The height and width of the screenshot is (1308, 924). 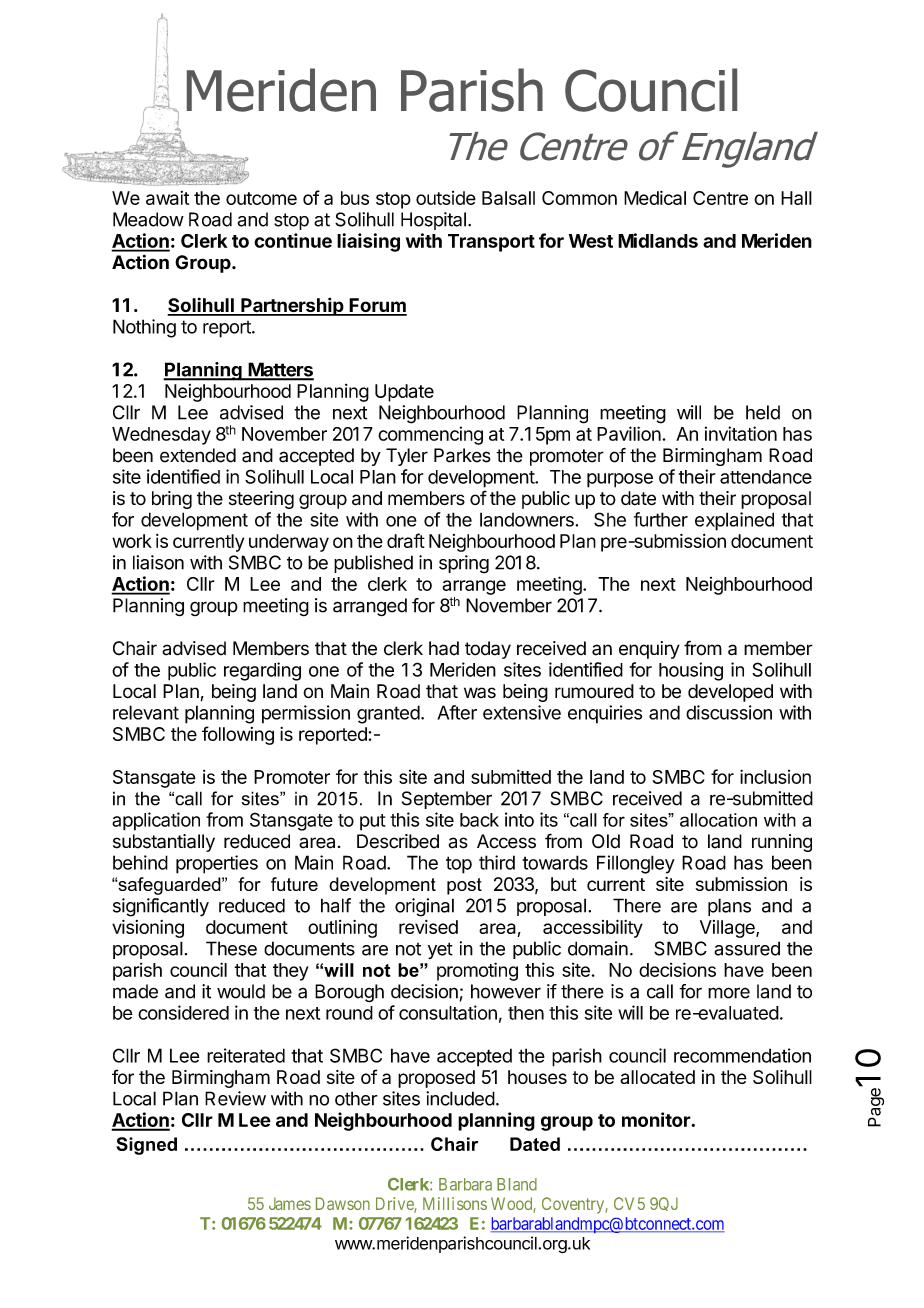 I want to click on These, so click(x=231, y=948).
